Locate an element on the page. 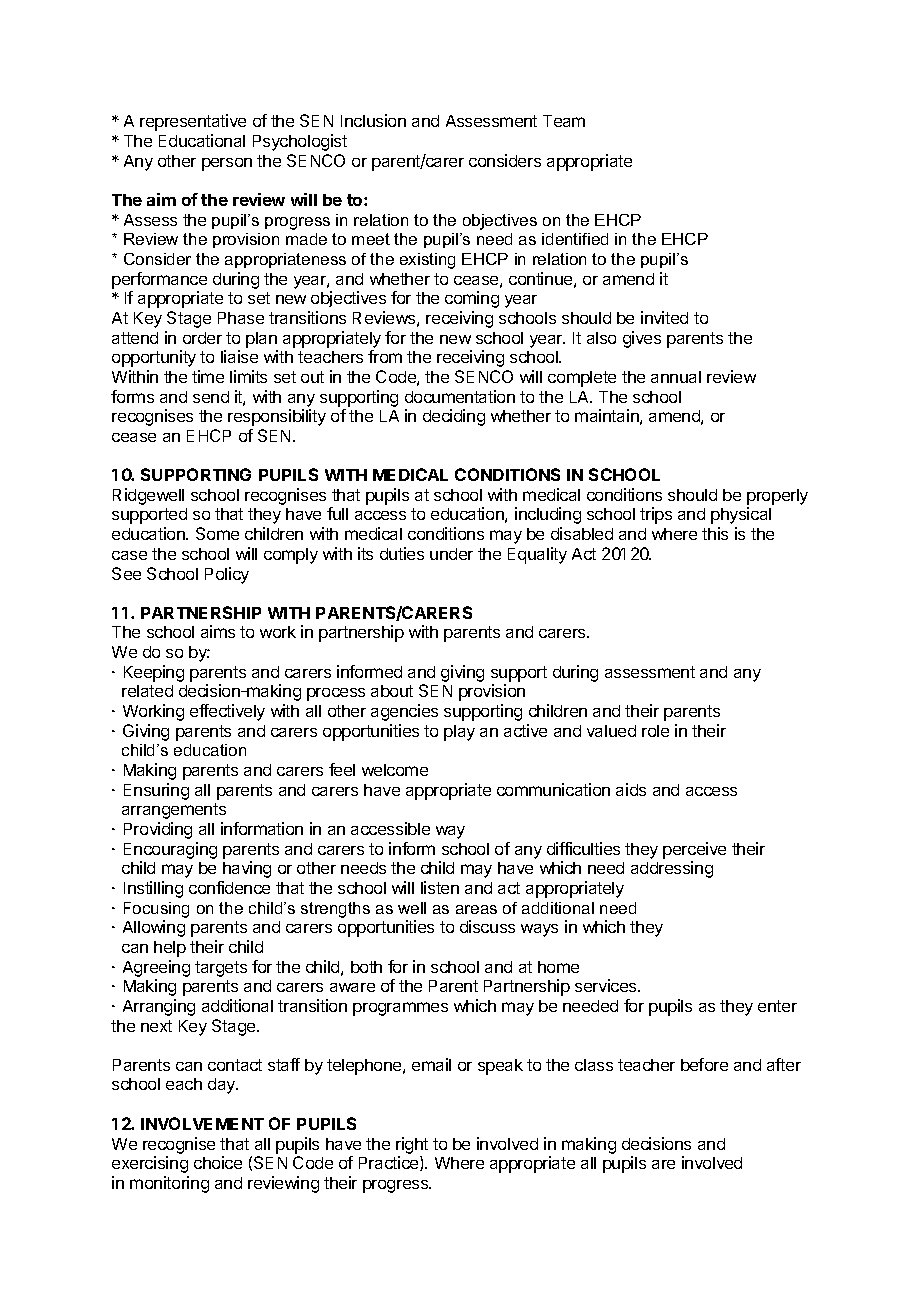 This document has width=924, height=1308. role is located at coordinates (655, 731).
